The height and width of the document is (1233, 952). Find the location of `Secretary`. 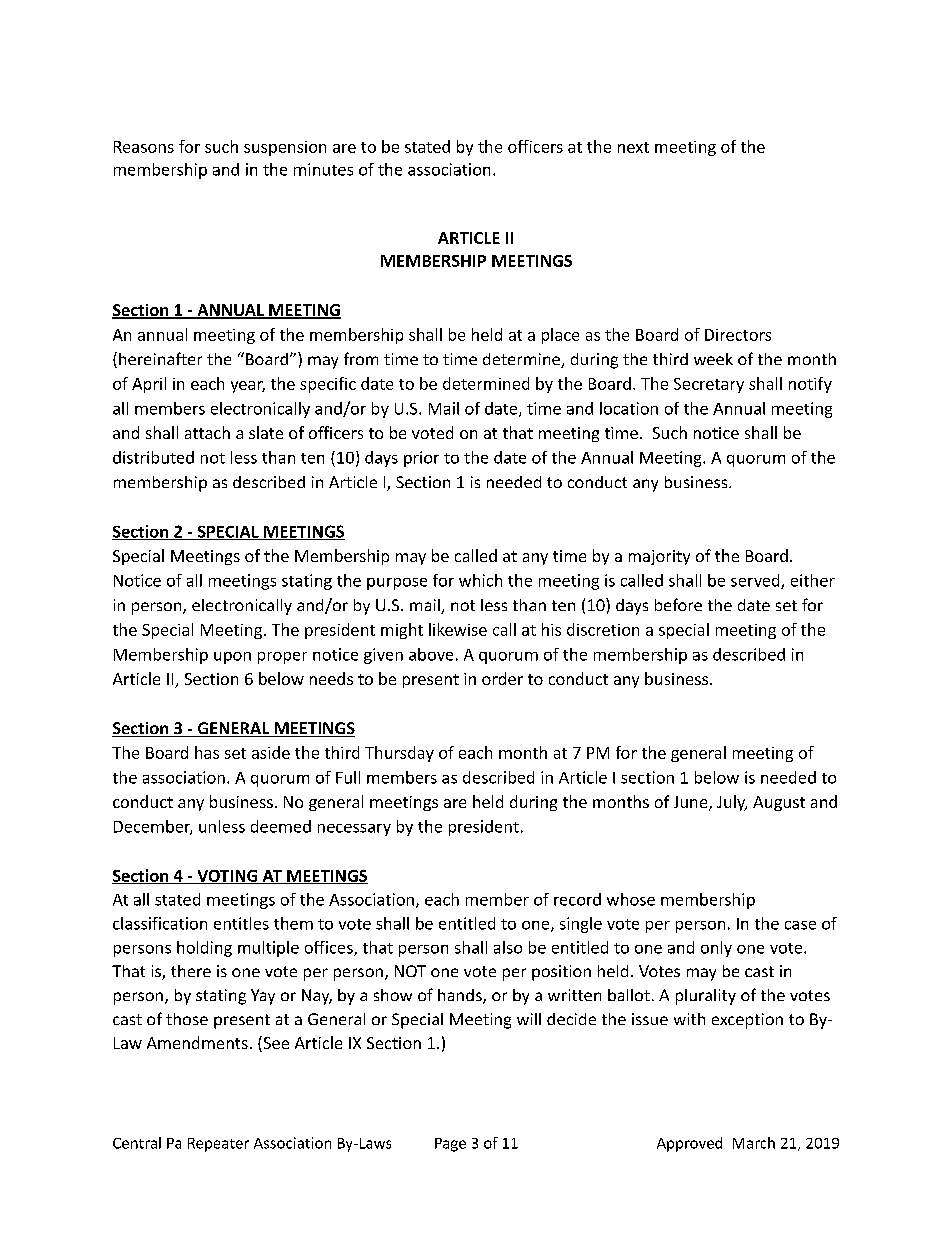

Secretary is located at coordinates (709, 385).
